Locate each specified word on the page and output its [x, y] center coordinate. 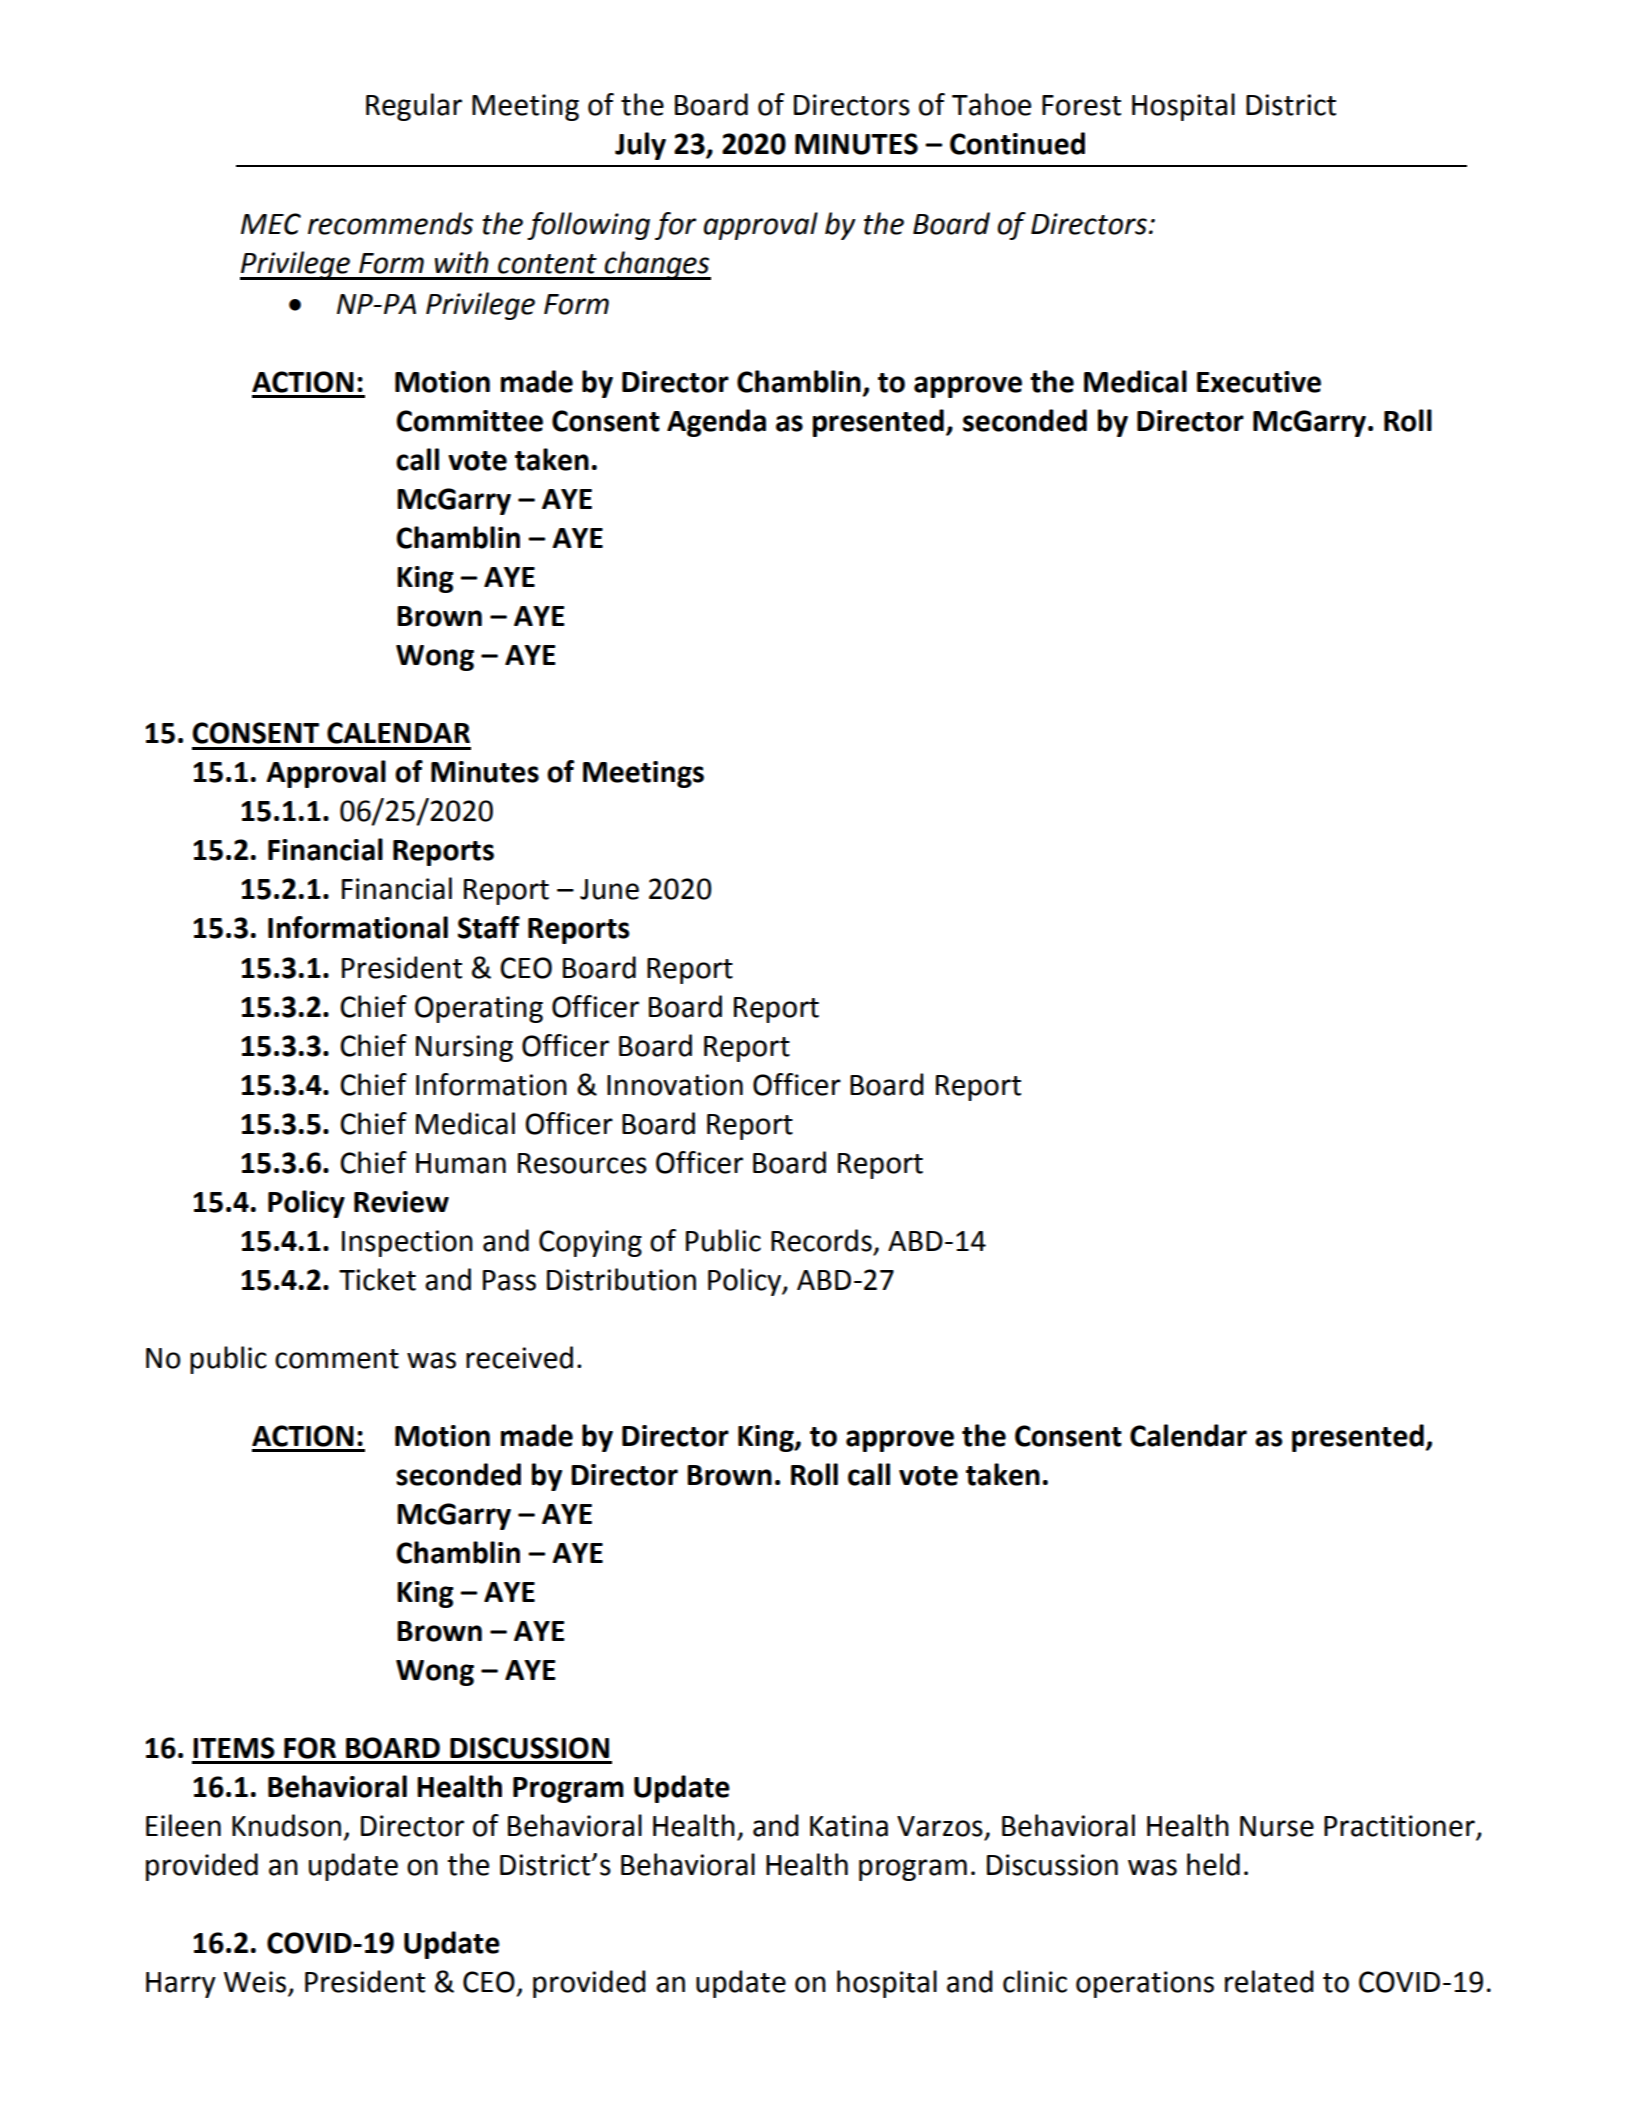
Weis [256, 1983]
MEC [271, 224]
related [1269, 1981]
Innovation [675, 1085]
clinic [1035, 1981]
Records [821, 1240]
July [640, 146]
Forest [1081, 105]
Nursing [464, 1048]
